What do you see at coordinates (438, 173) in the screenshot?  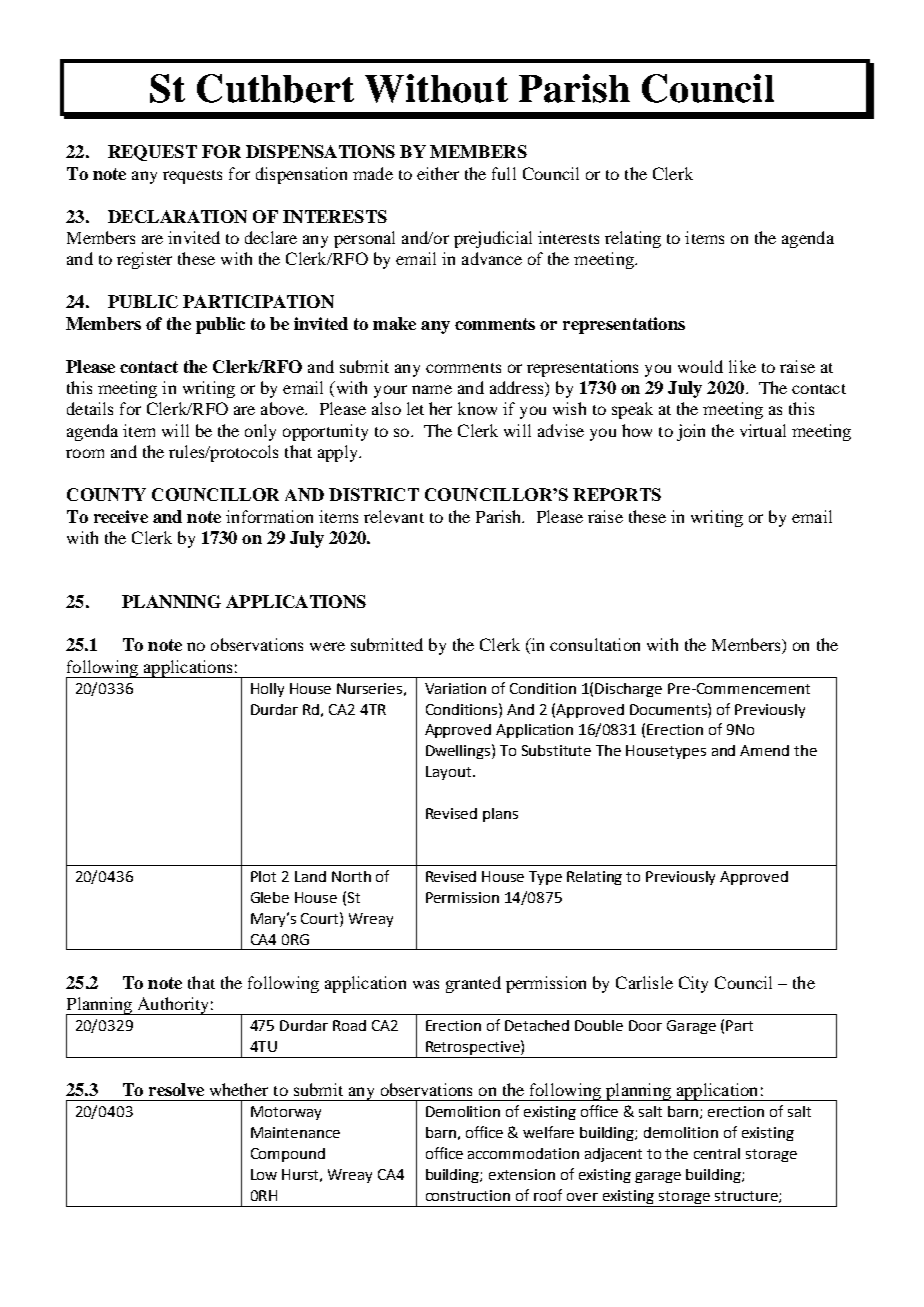 I see `either` at bounding box center [438, 173].
